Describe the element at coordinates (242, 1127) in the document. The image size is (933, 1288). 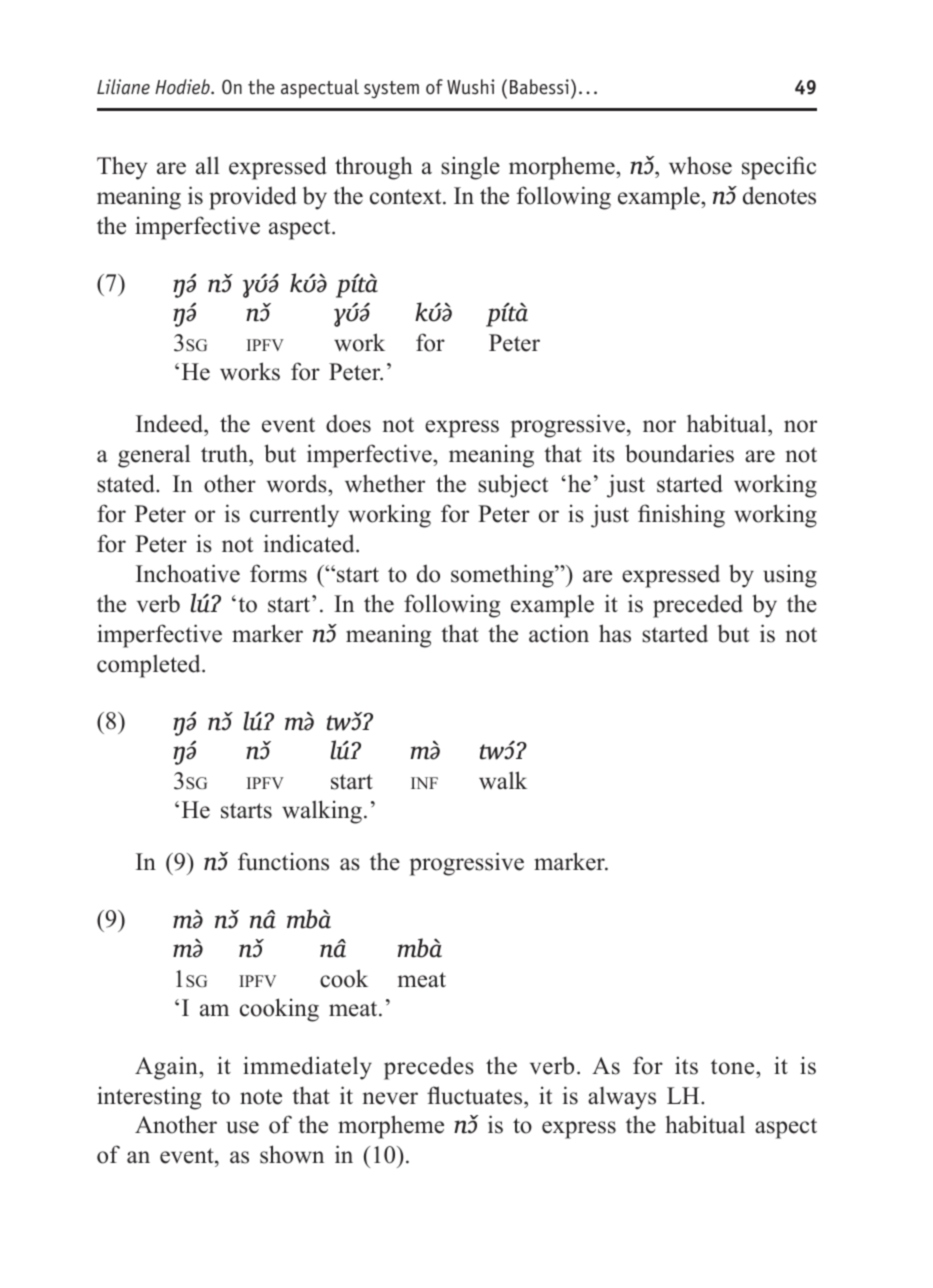
I see `use` at that location.
